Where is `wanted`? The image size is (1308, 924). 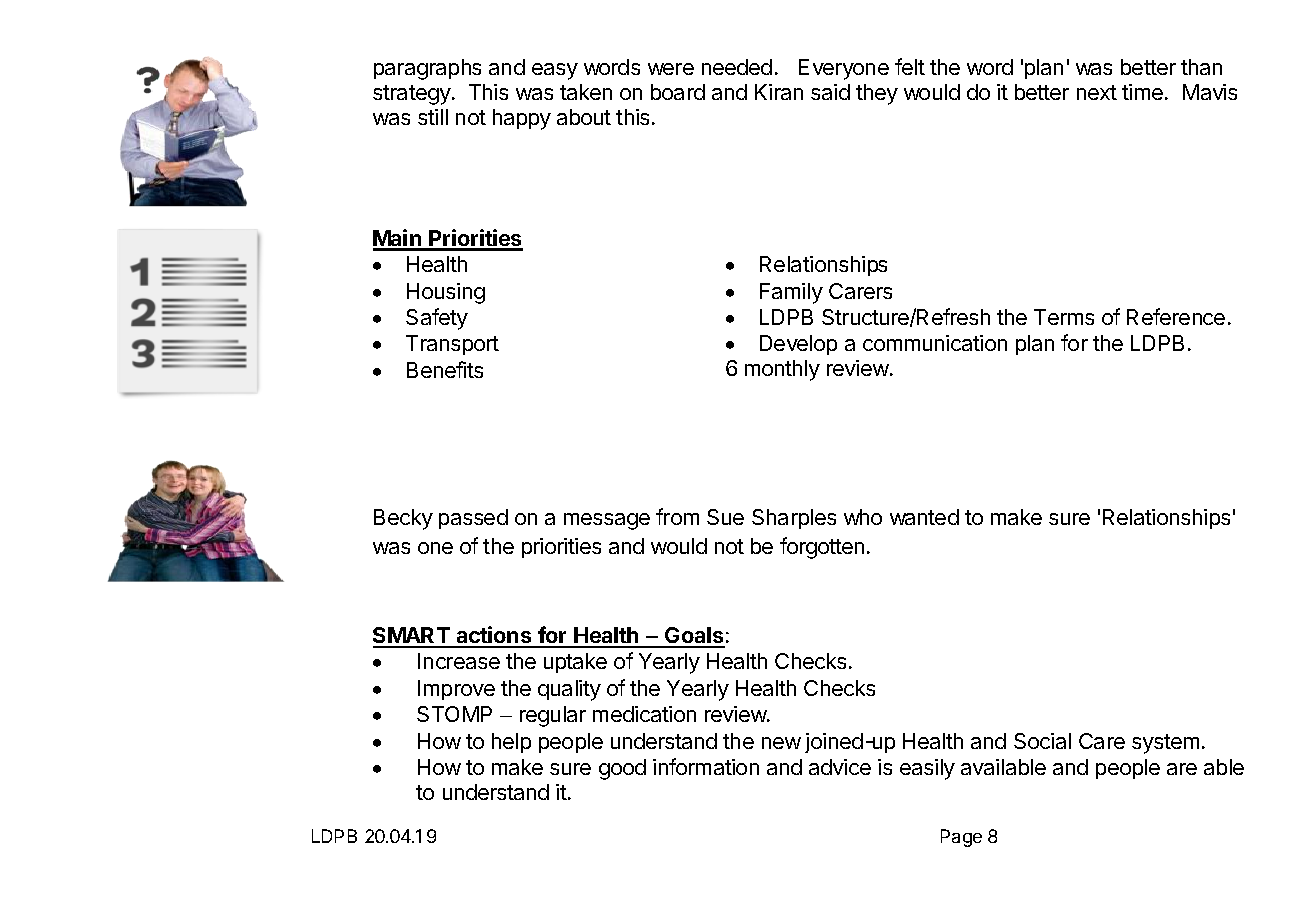
wanted is located at coordinates (924, 517).
